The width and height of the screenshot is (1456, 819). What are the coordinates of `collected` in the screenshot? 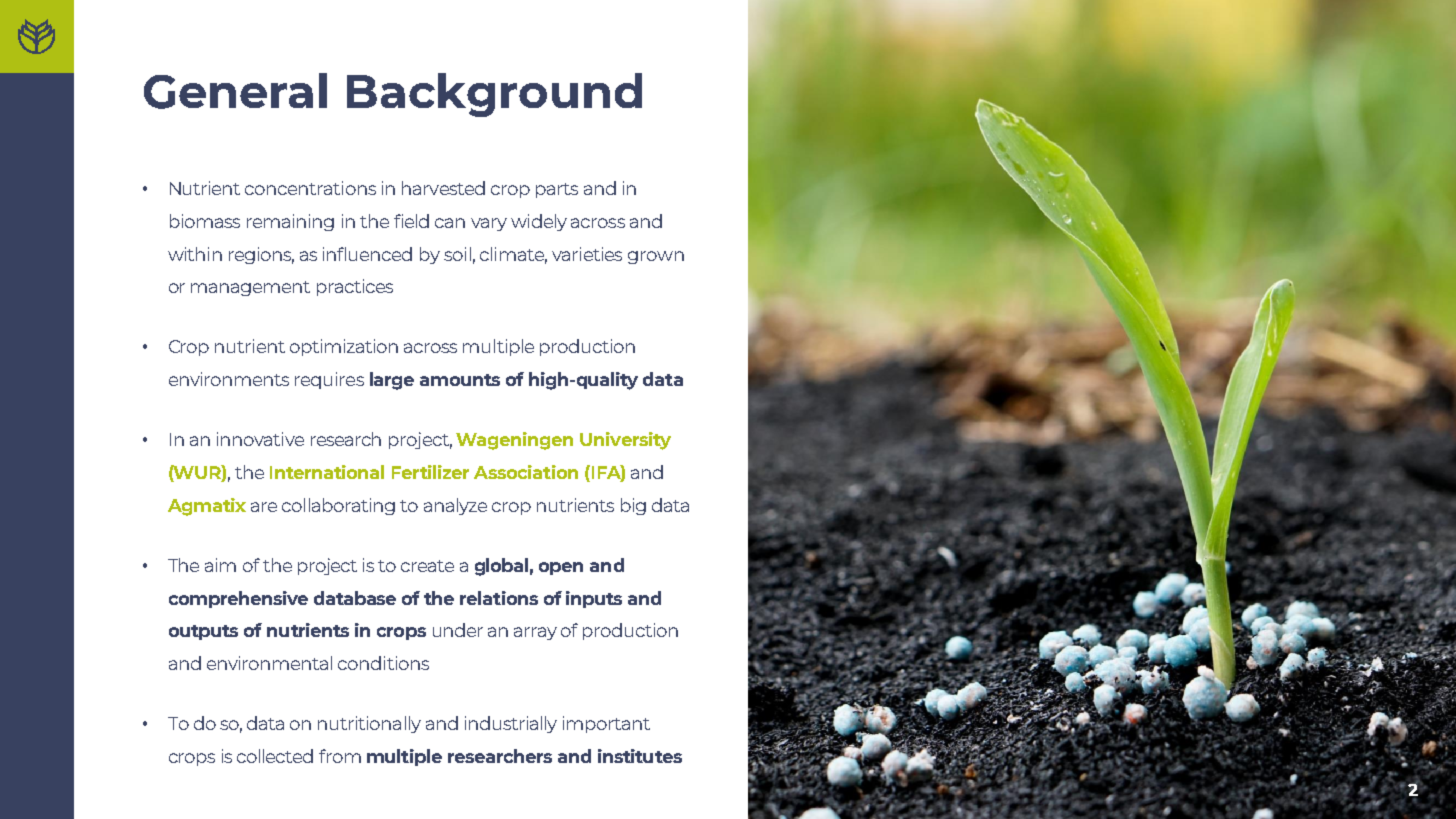 It's located at (275, 756).
